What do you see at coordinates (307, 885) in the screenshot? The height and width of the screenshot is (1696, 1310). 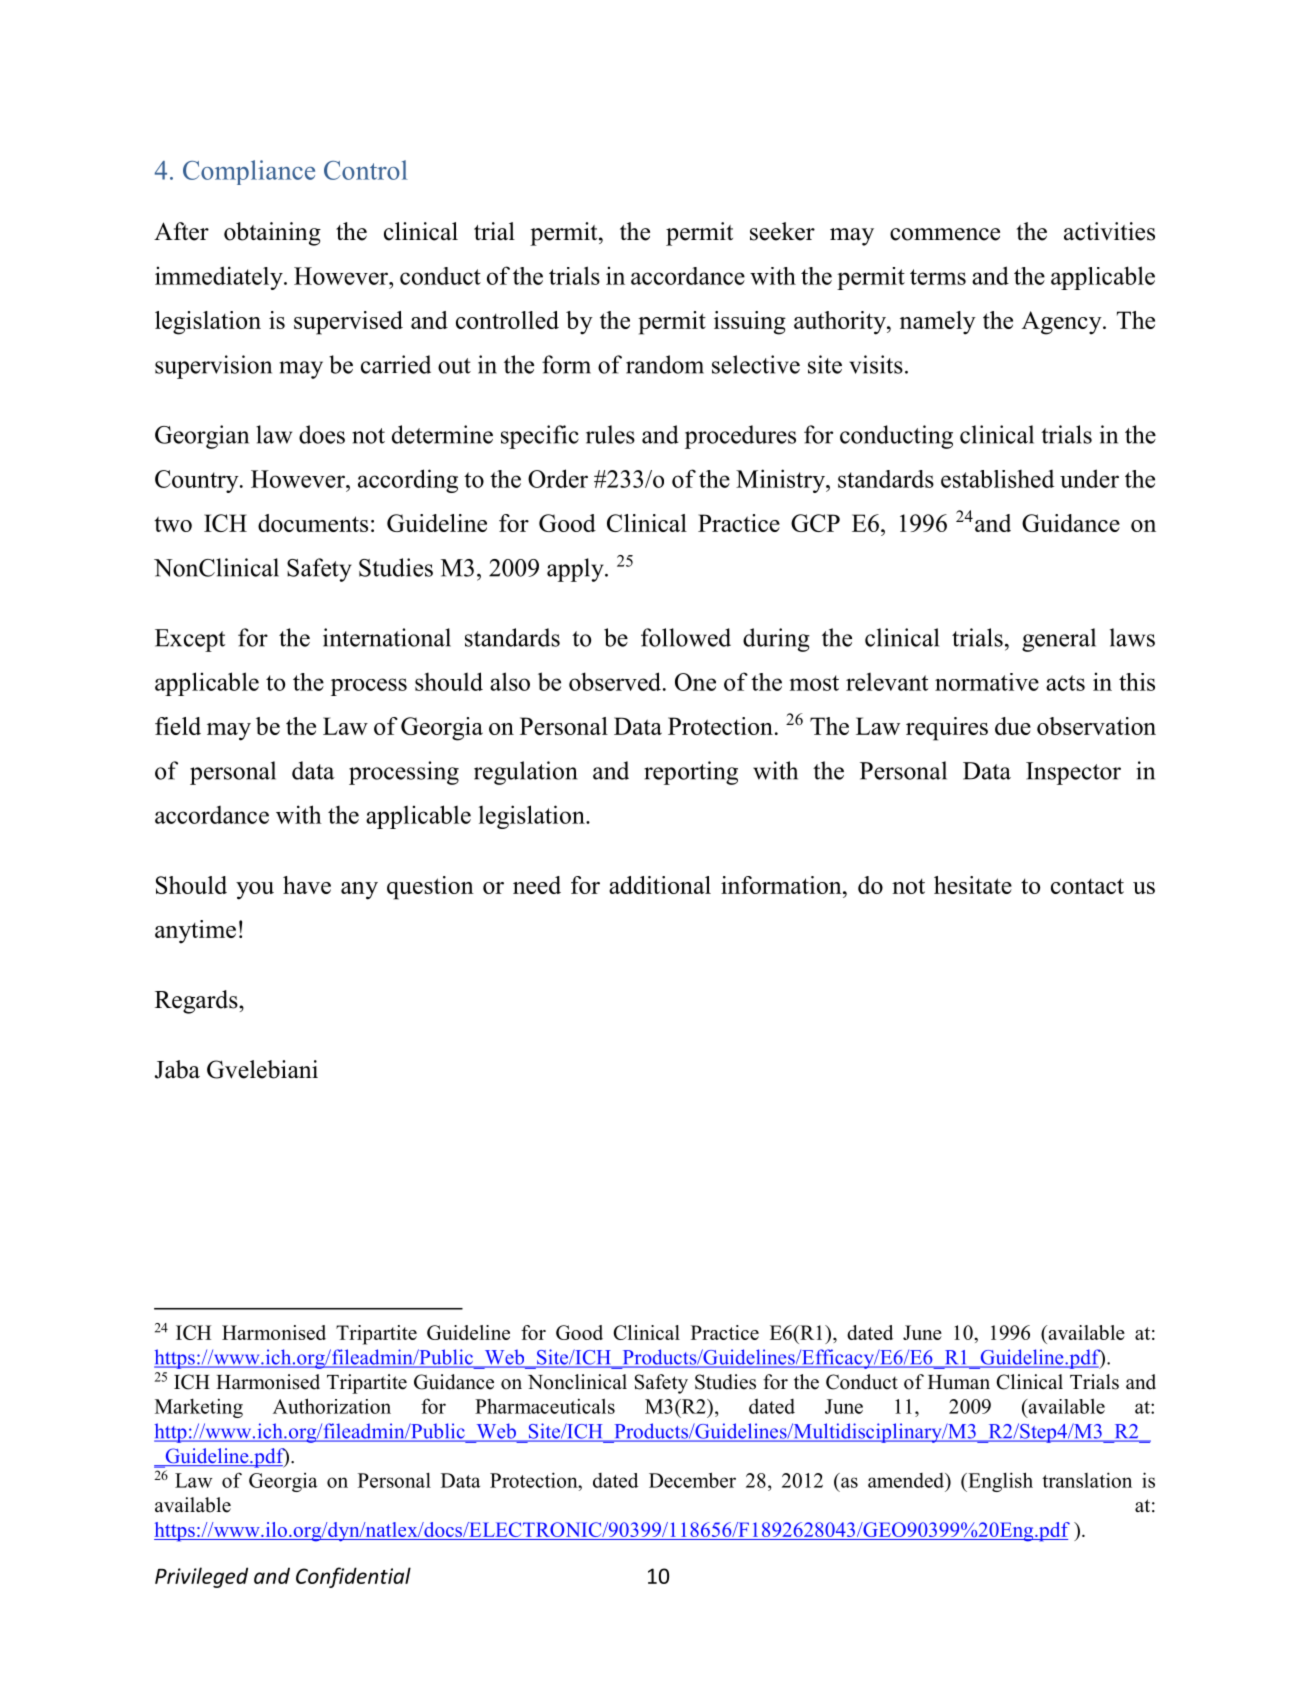 I see `have` at bounding box center [307, 885].
